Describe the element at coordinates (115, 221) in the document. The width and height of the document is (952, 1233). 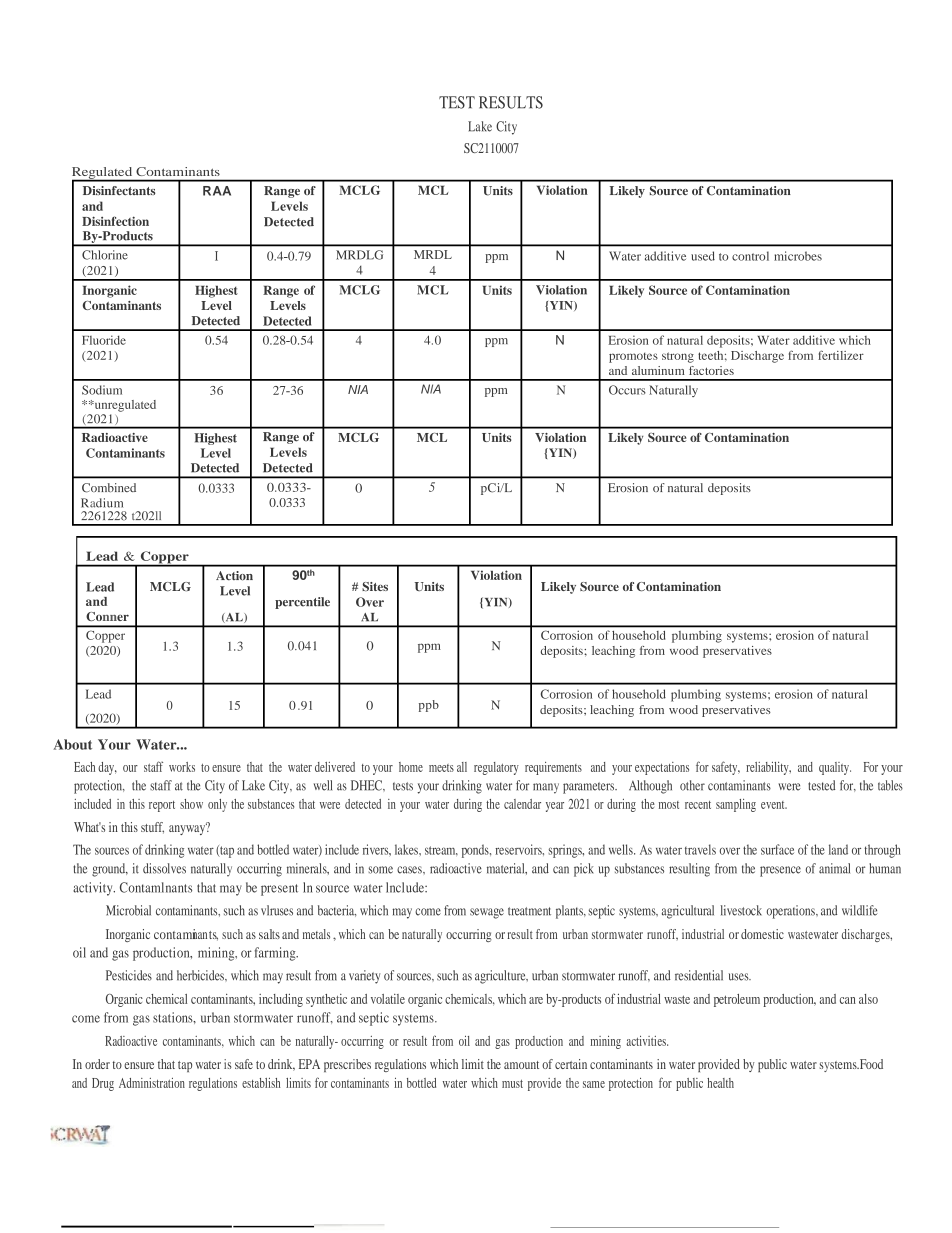
I see `Disinfection` at that location.
